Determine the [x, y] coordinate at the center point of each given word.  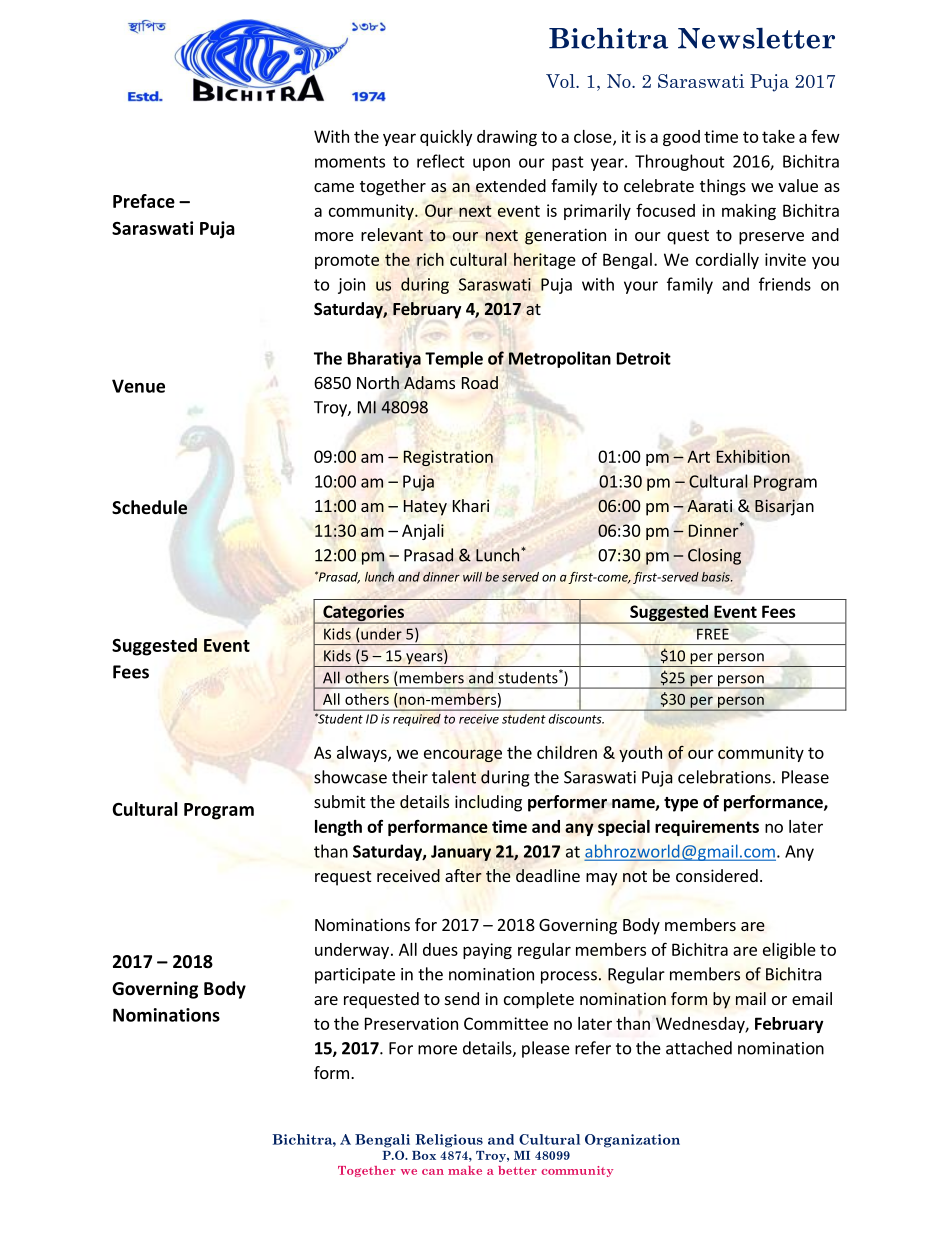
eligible [789, 951]
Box [424, 1155]
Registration [448, 458]
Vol [561, 81]
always [363, 754]
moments [350, 162]
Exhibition [753, 456]
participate [355, 976]
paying [487, 951]
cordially [727, 261]
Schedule [149, 507]
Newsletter [756, 38]
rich [430, 259]
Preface [144, 201]
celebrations [724, 777]
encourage [463, 755]
